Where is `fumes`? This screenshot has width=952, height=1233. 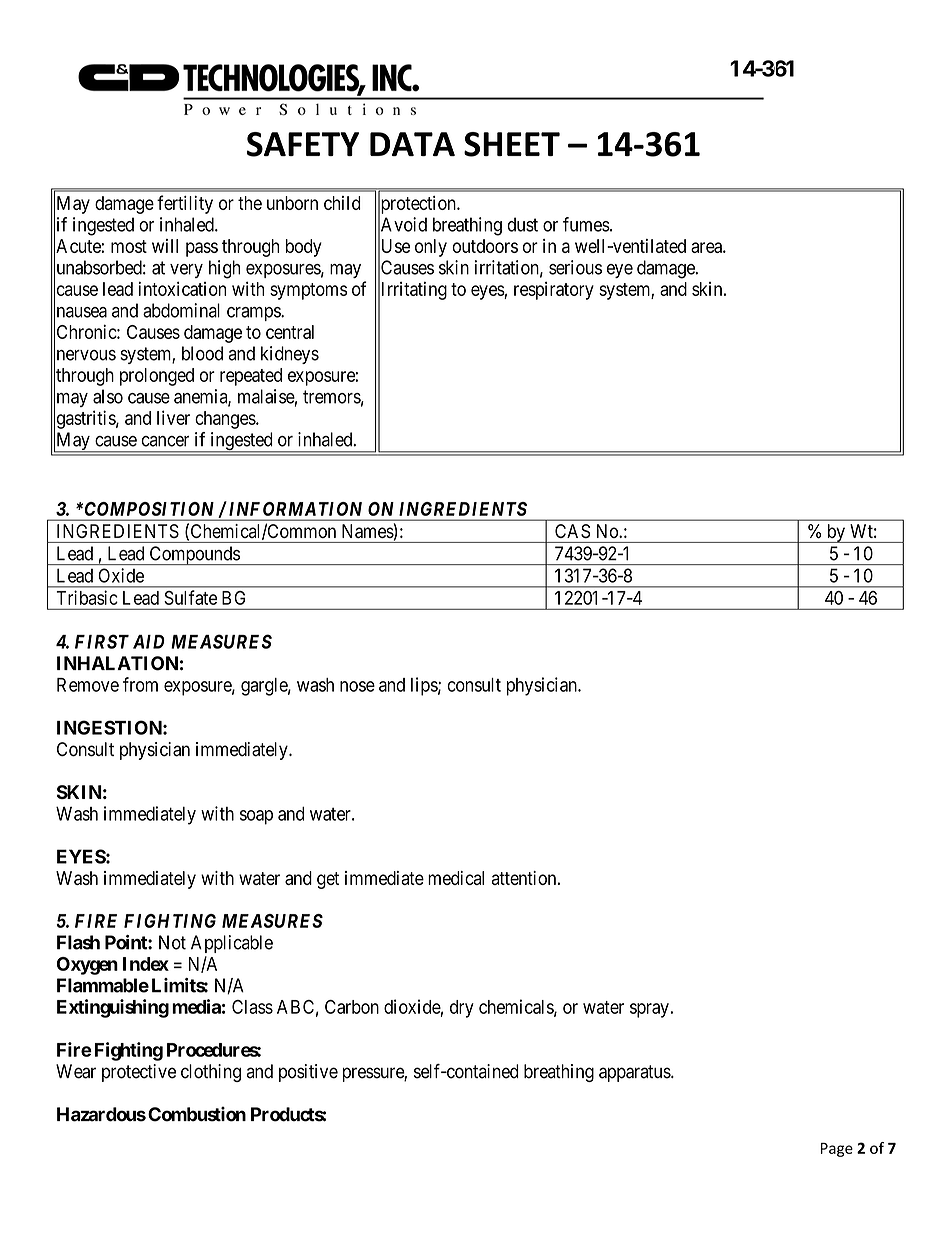 fumes is located at coordinates (586, 224).
